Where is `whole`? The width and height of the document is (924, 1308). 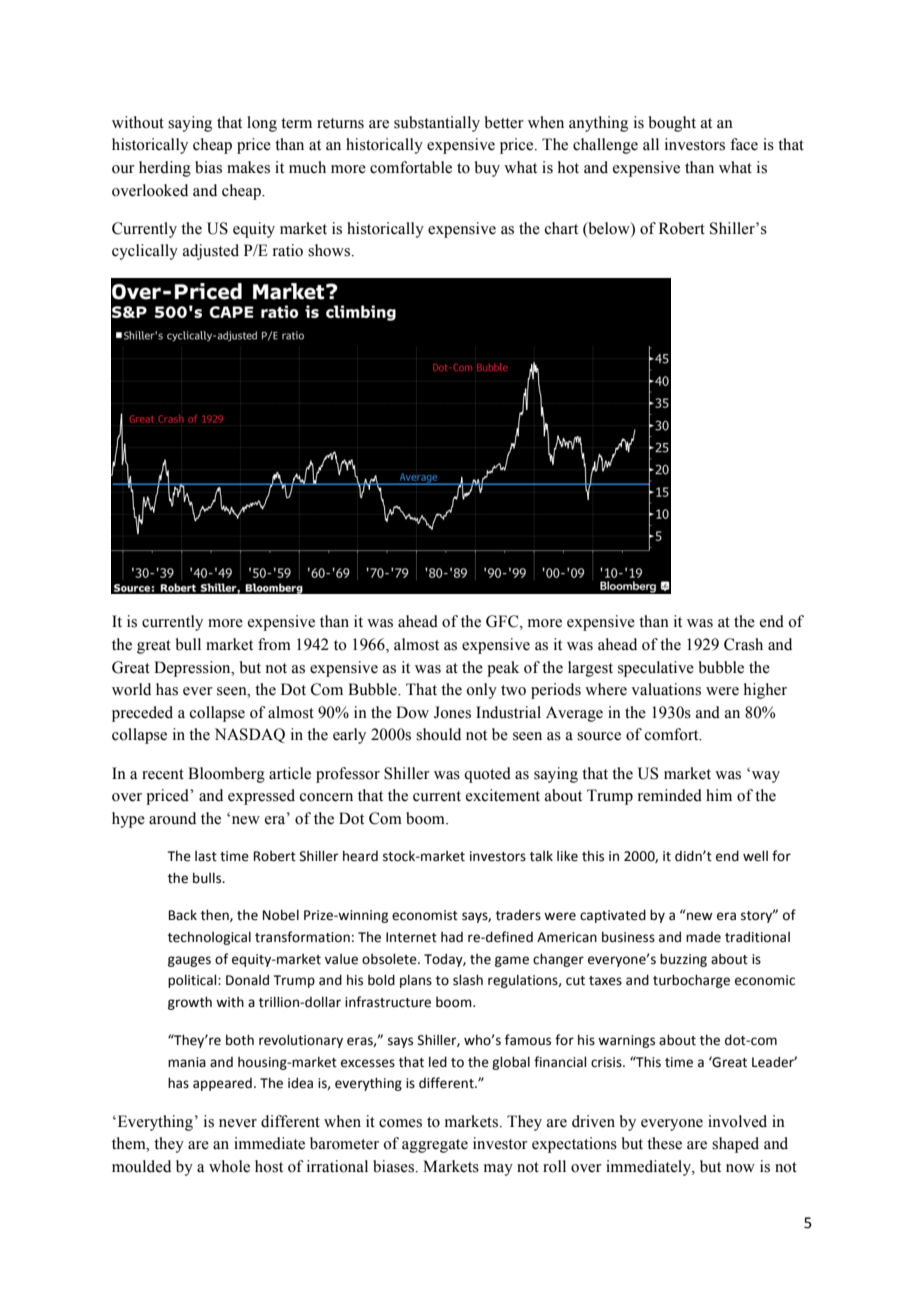
whole is located at coordinates (229, 1166).
